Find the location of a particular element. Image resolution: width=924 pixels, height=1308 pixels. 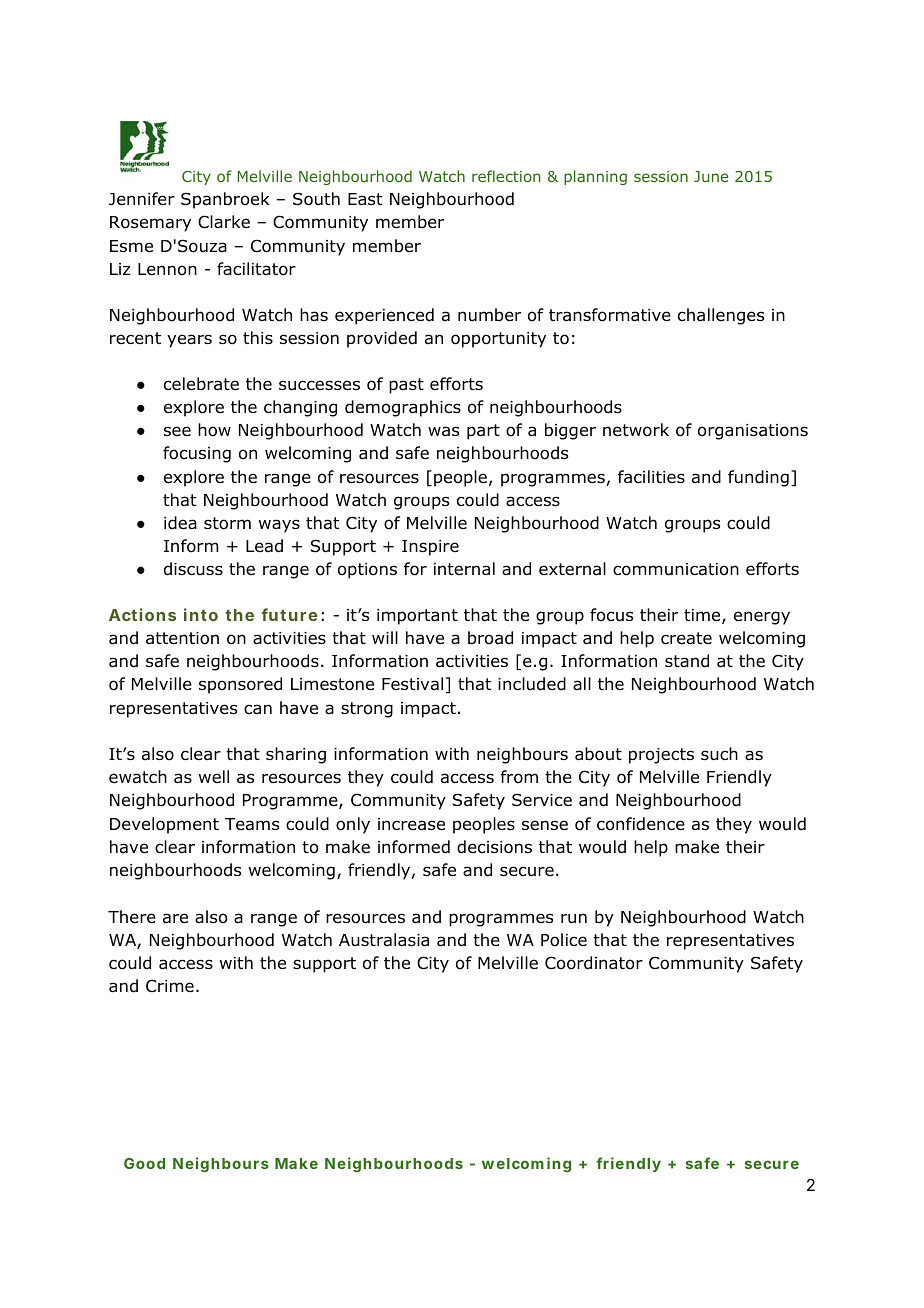

Festival is located at coordinates (412, 684).
